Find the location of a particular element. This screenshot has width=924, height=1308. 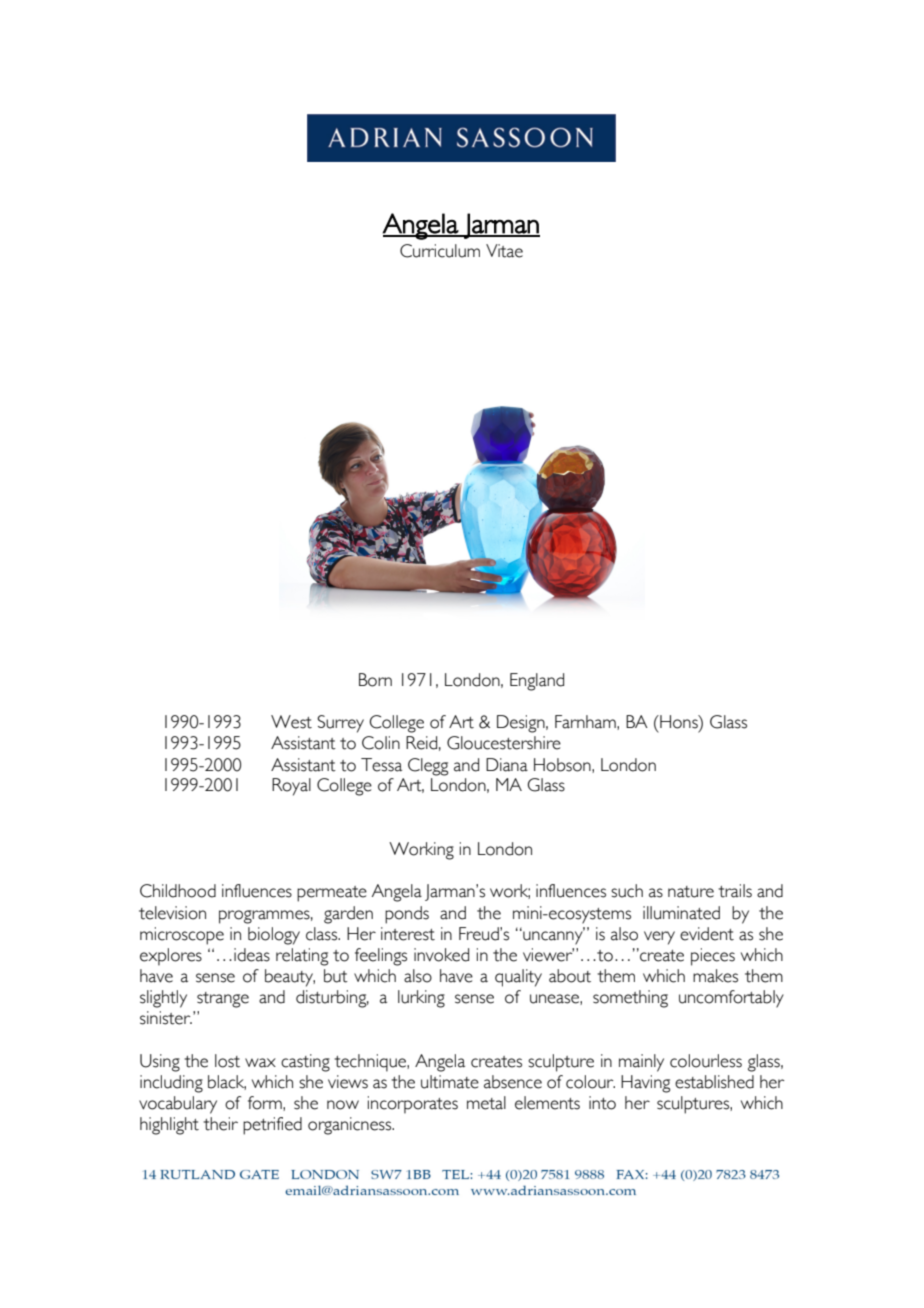

Vitae is located at coordinates (504, 251).
